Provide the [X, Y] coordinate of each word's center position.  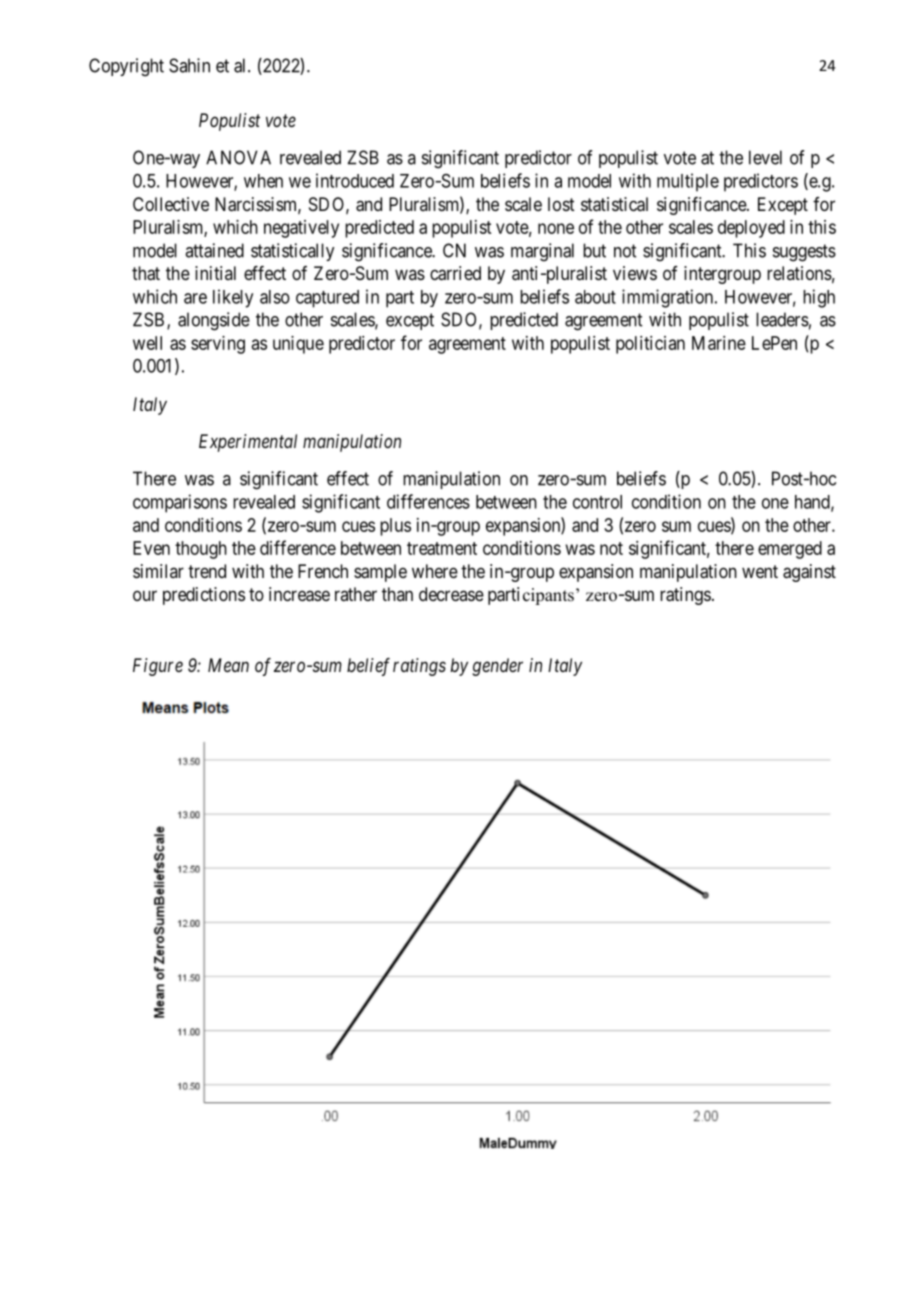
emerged [790, 550]
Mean [228, 665]
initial [215, 273]
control [597, 502]
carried [455, 273]
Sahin [189, 65]
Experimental [248, 443]
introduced [355, 180]
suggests [804, 253]
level [765, 157]
